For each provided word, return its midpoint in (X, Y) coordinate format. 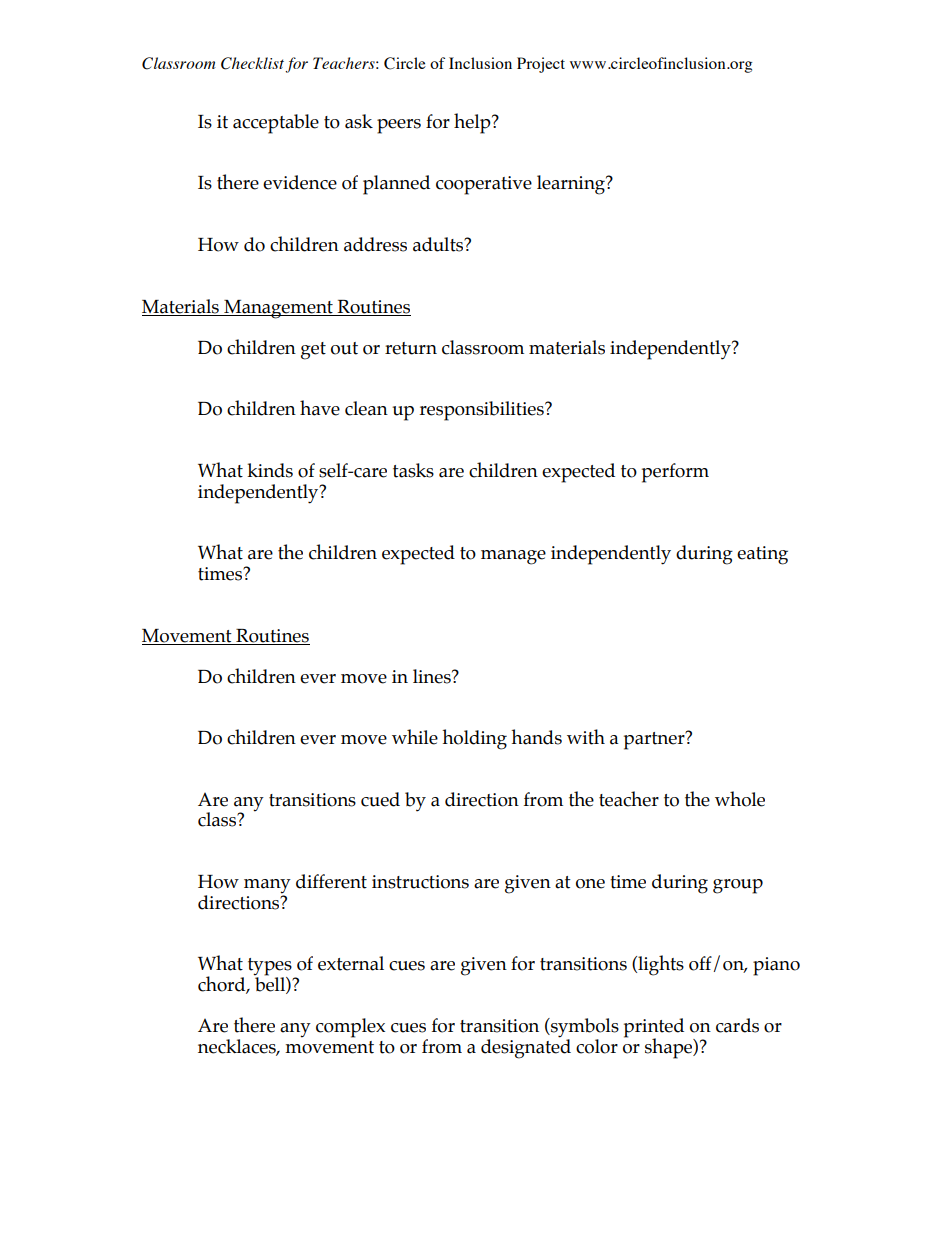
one (590, 884)
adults (439, 244)
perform (675, 473)
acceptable (276, 124)
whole (740, 799)
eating (762, 555)
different (331, 881)
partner (655, 740)
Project (541, 65)
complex (350, 1028)
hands (536, 737)
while (415, 737)
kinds (270, 470)
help (473, 123)
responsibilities (483, 411)
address (375, 244)
